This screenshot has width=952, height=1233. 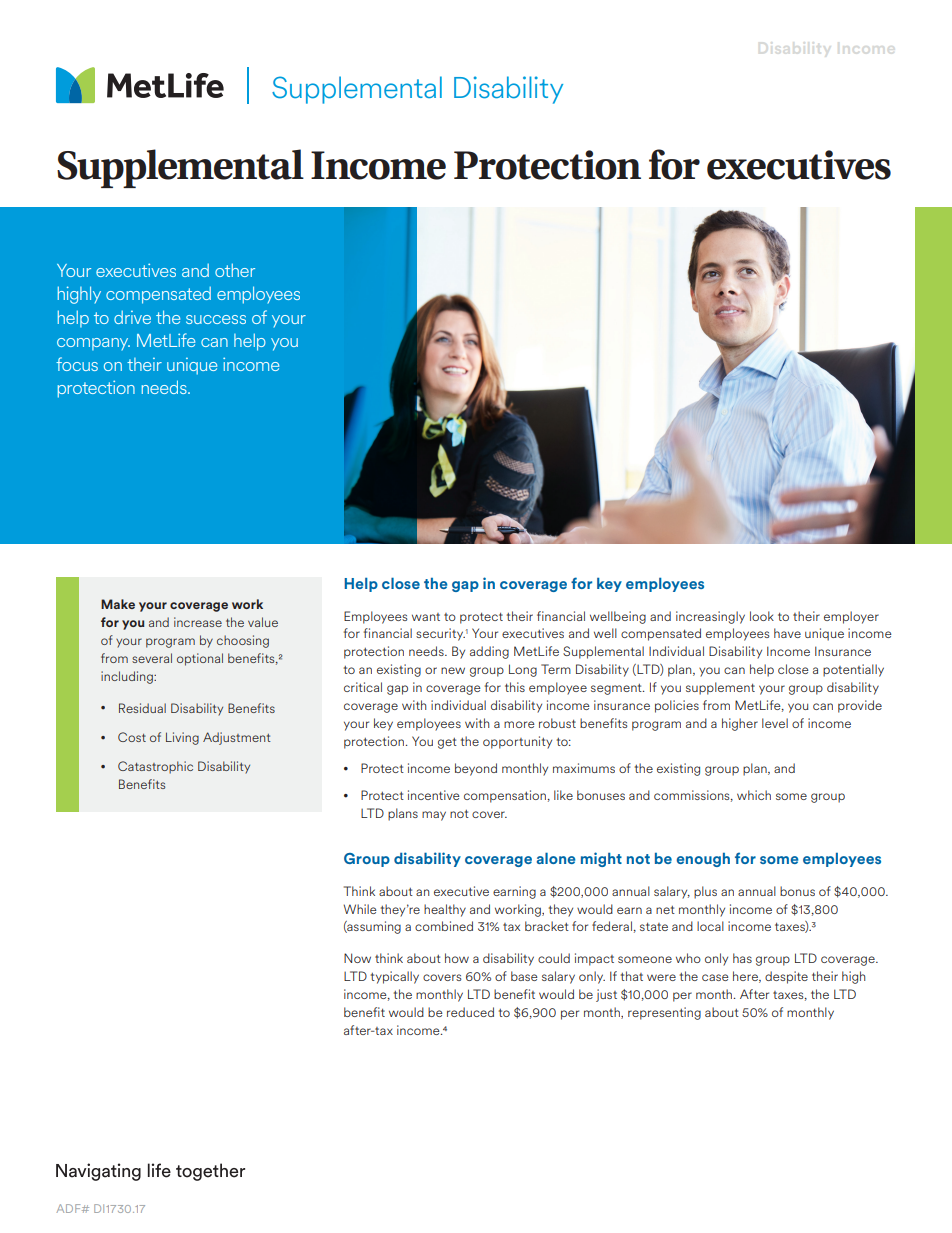 What do you see at coordinates (426, 617) in the screenshot?
I see `want` at bounding box center [426, 617].
